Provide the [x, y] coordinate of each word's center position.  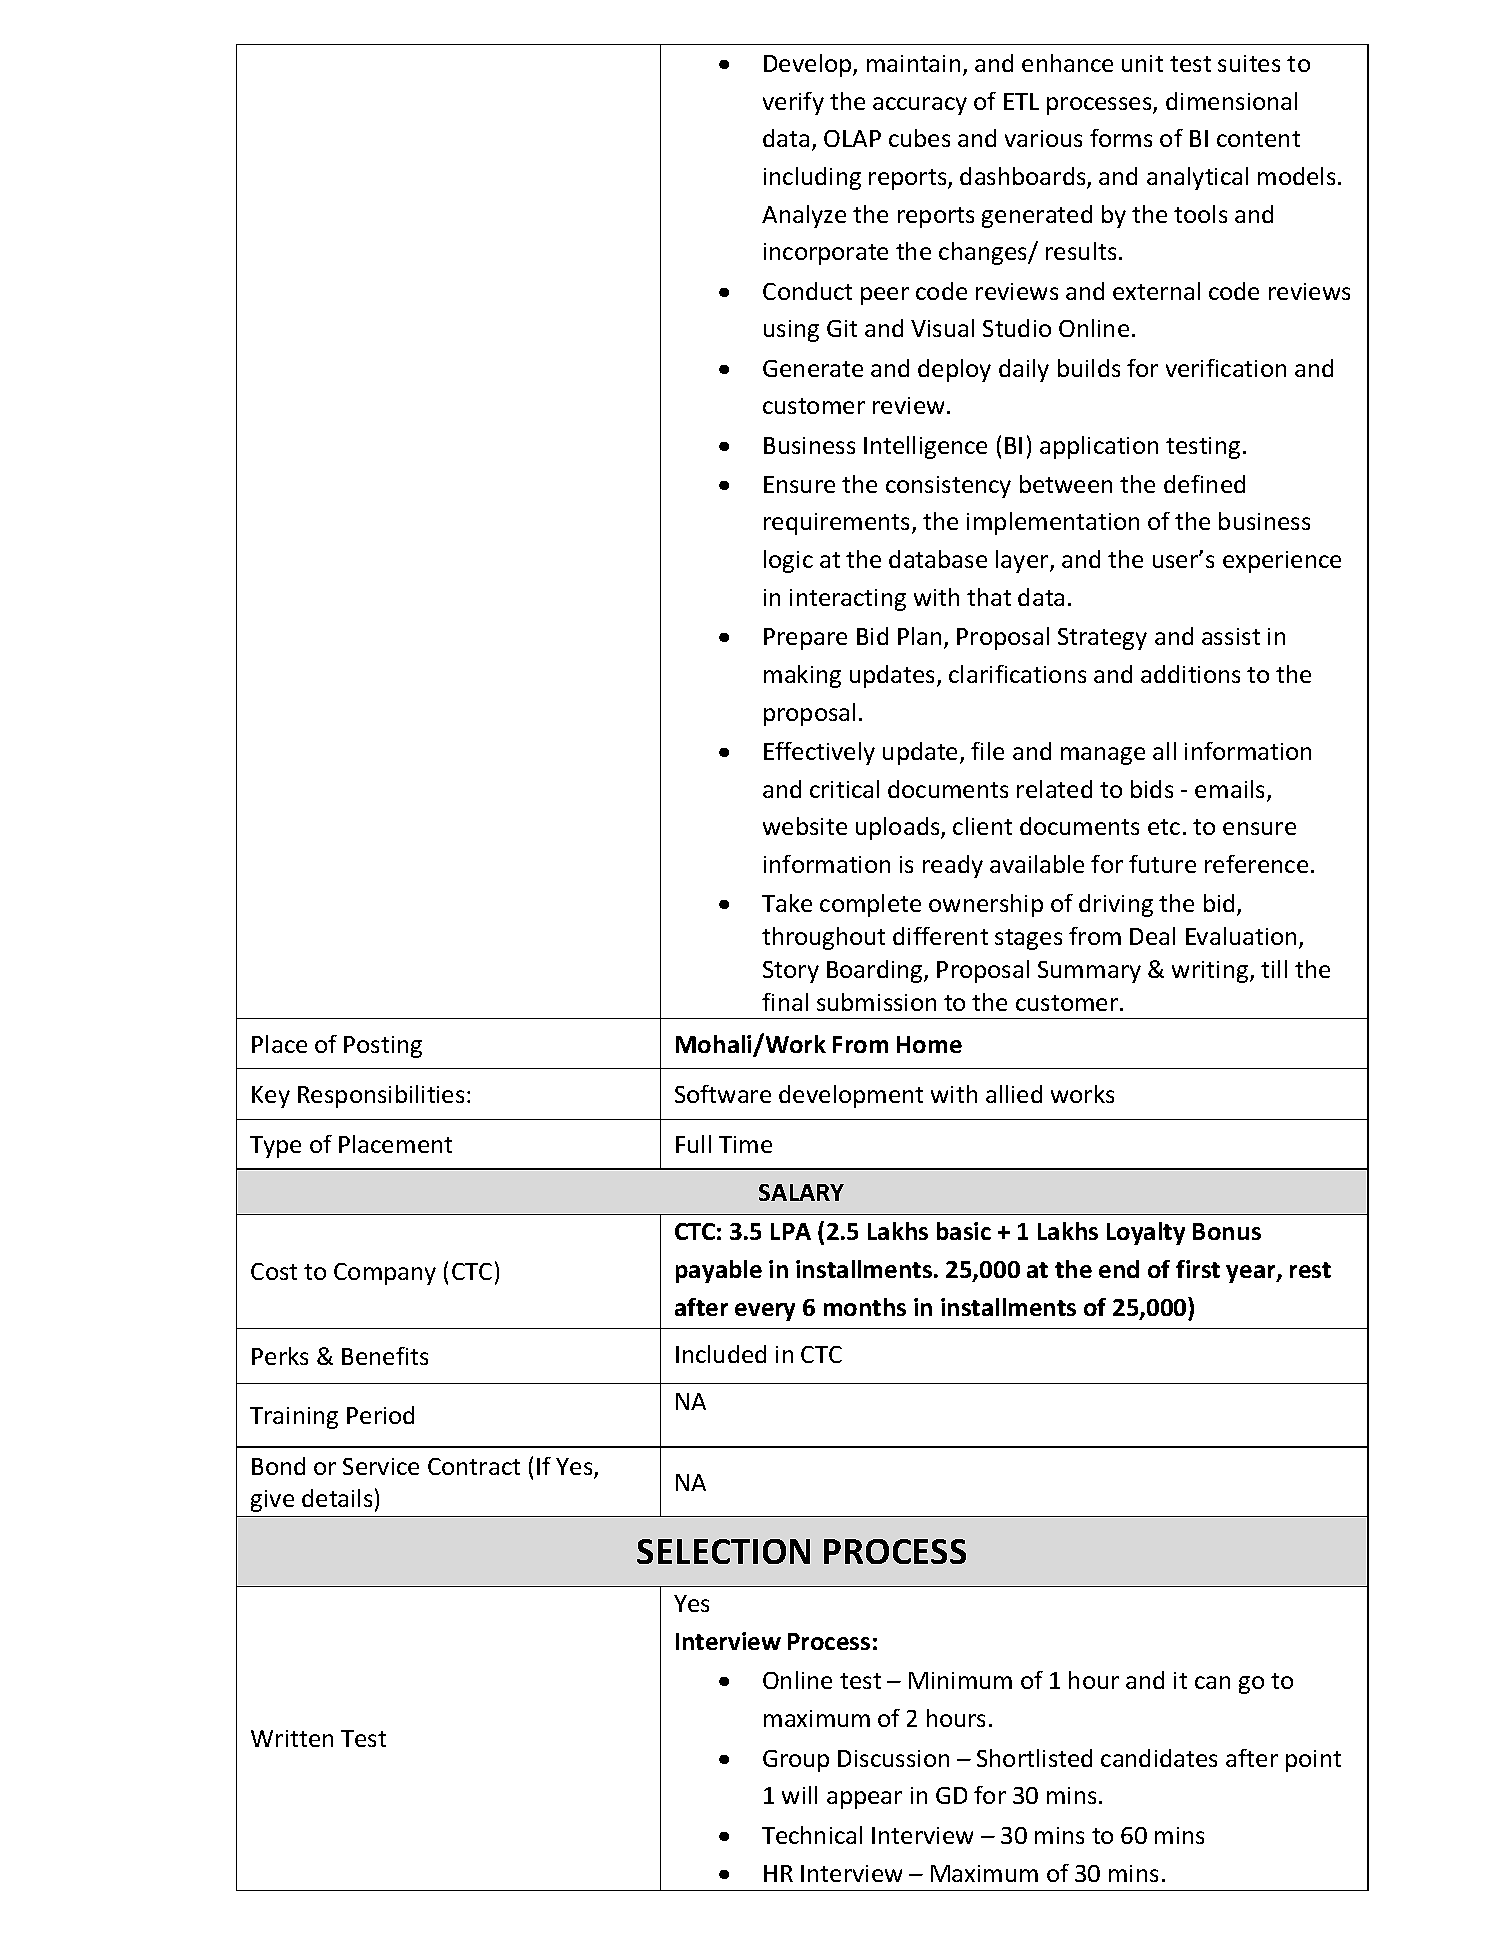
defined [1204, 484]
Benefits [385, 1356]
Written [292, 1738]
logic [788, 561]
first [1198, 1269]
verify [793, 103]
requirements [838, 524]
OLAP [852, 138]
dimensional [1231, 101]
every [765, 1312]
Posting [383, 1047]
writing [1211, 972]
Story [791, 972]
